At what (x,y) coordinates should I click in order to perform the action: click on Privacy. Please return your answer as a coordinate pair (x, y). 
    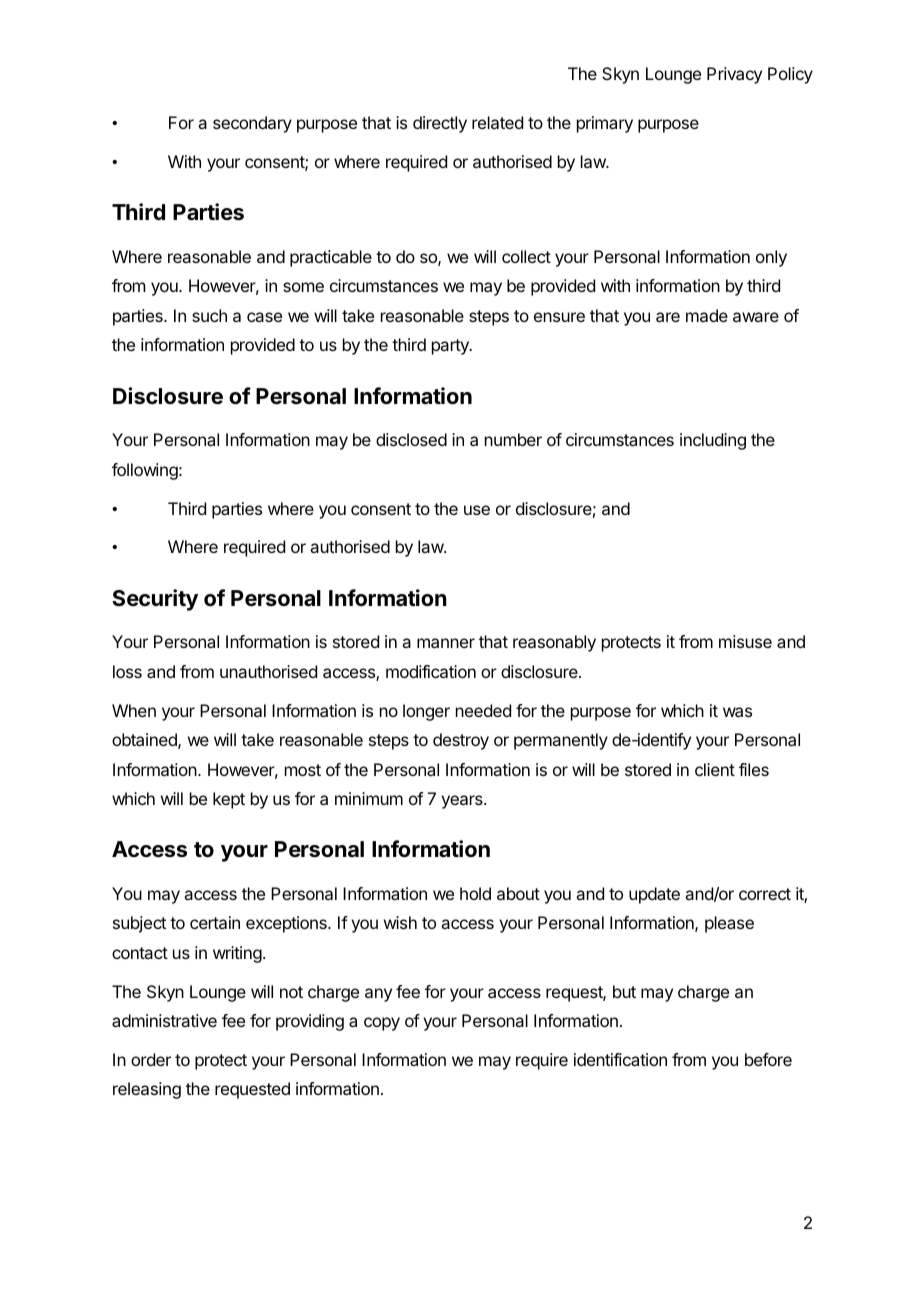
    Looking at the image, I should click on (734, 75).
